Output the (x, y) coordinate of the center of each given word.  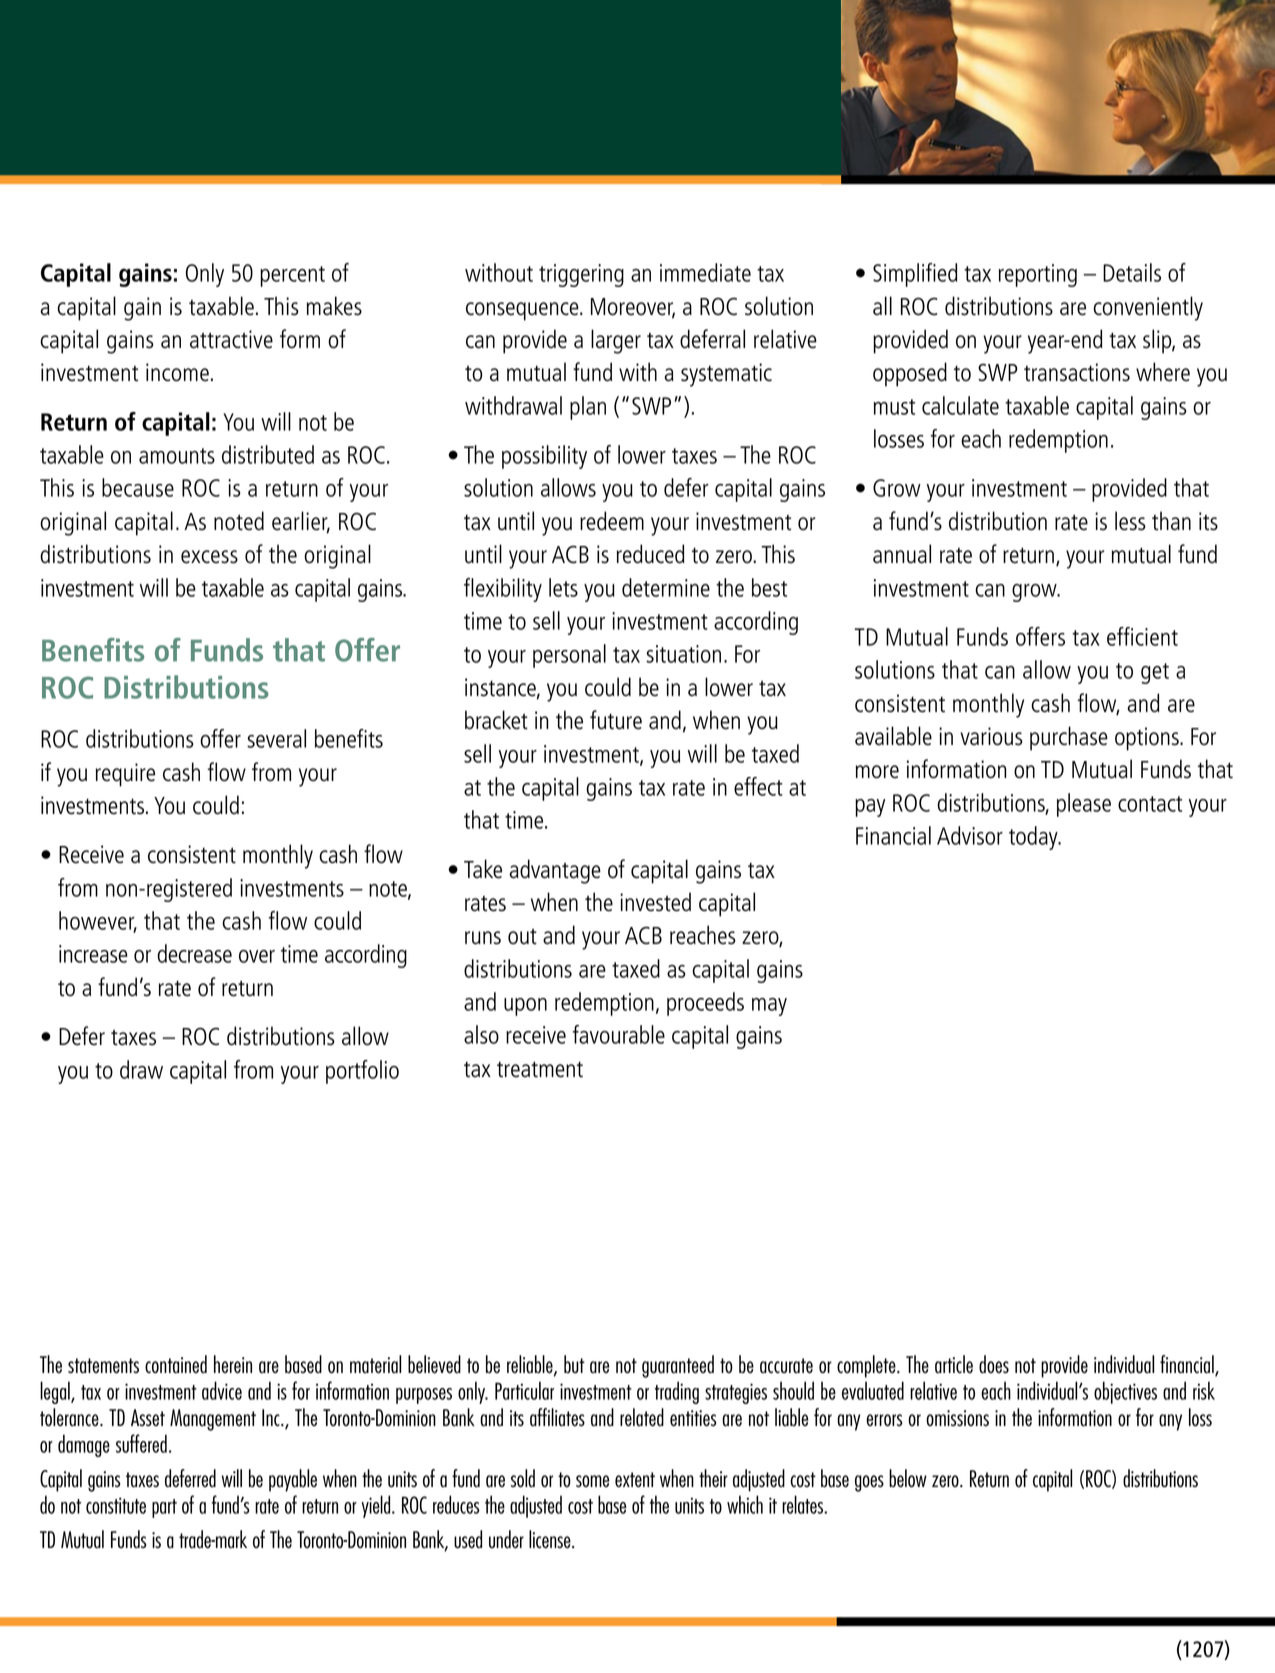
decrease (194, 953)
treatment (540, 1069)
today (1034, 838)
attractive (231, 339)
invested (655, 902)
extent (635, 1480)
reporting (1038, 275)
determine (666, 587)
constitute (116, 1505)
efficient (1142, 636)
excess (209, 557)
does (994, 1364)
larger (616, 341)
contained (176, 1364)
